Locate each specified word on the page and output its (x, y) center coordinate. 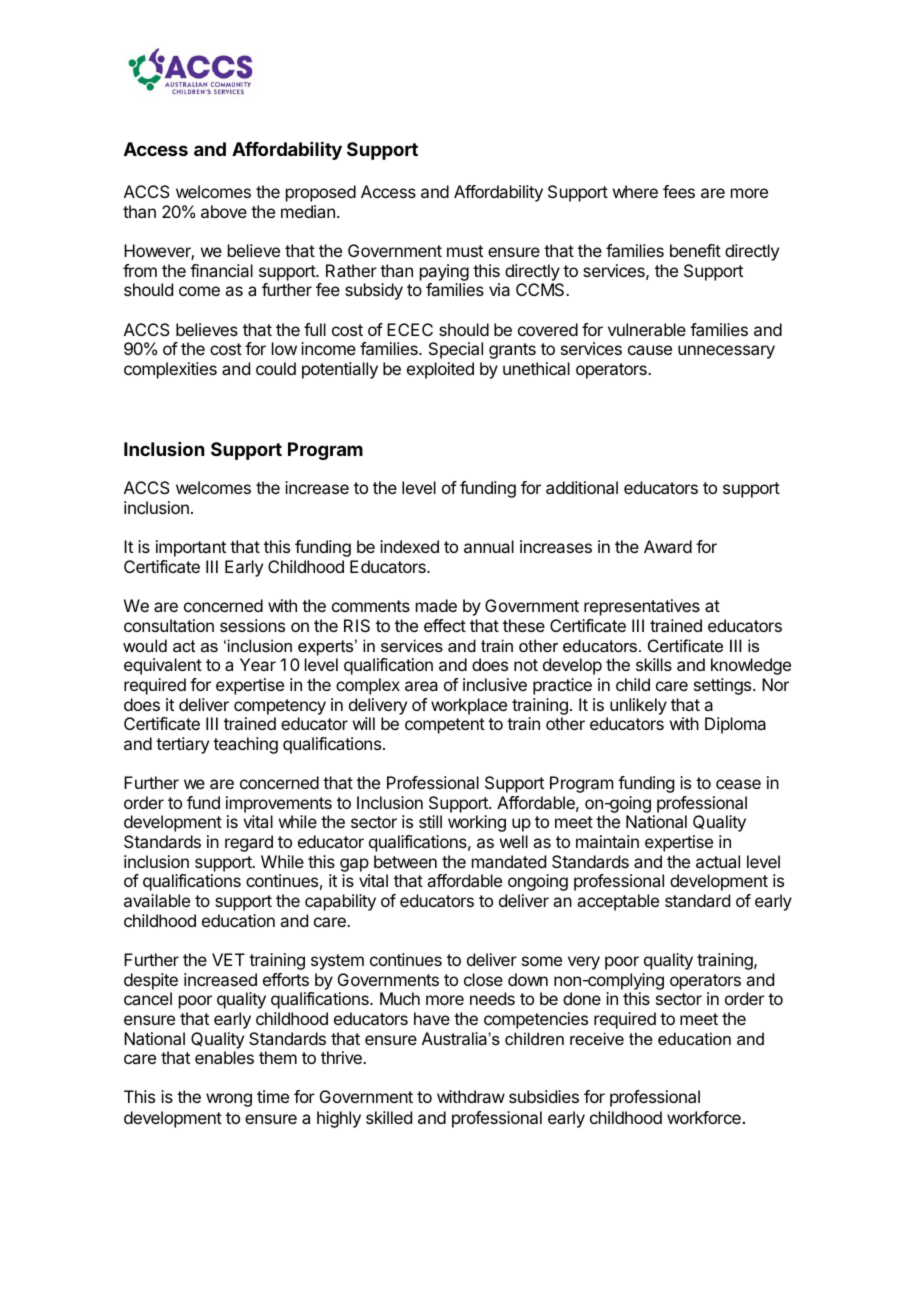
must (465, 251)
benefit (695, 250)
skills (654, 664)
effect (445, 625)
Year (258, 664)
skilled (389, 1117)
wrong (229, 1100)
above (224, 211)
